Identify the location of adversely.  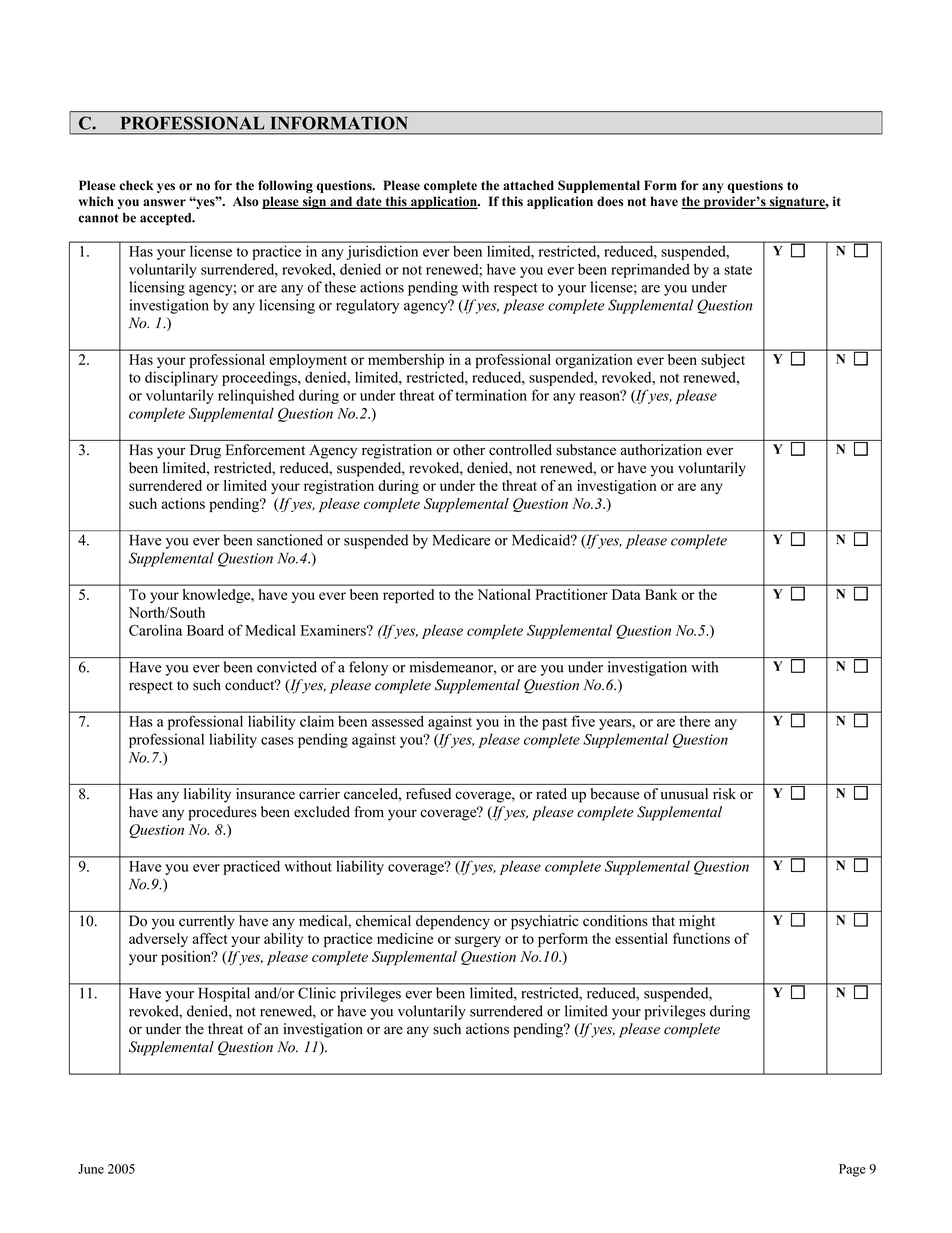
(158, 940).
